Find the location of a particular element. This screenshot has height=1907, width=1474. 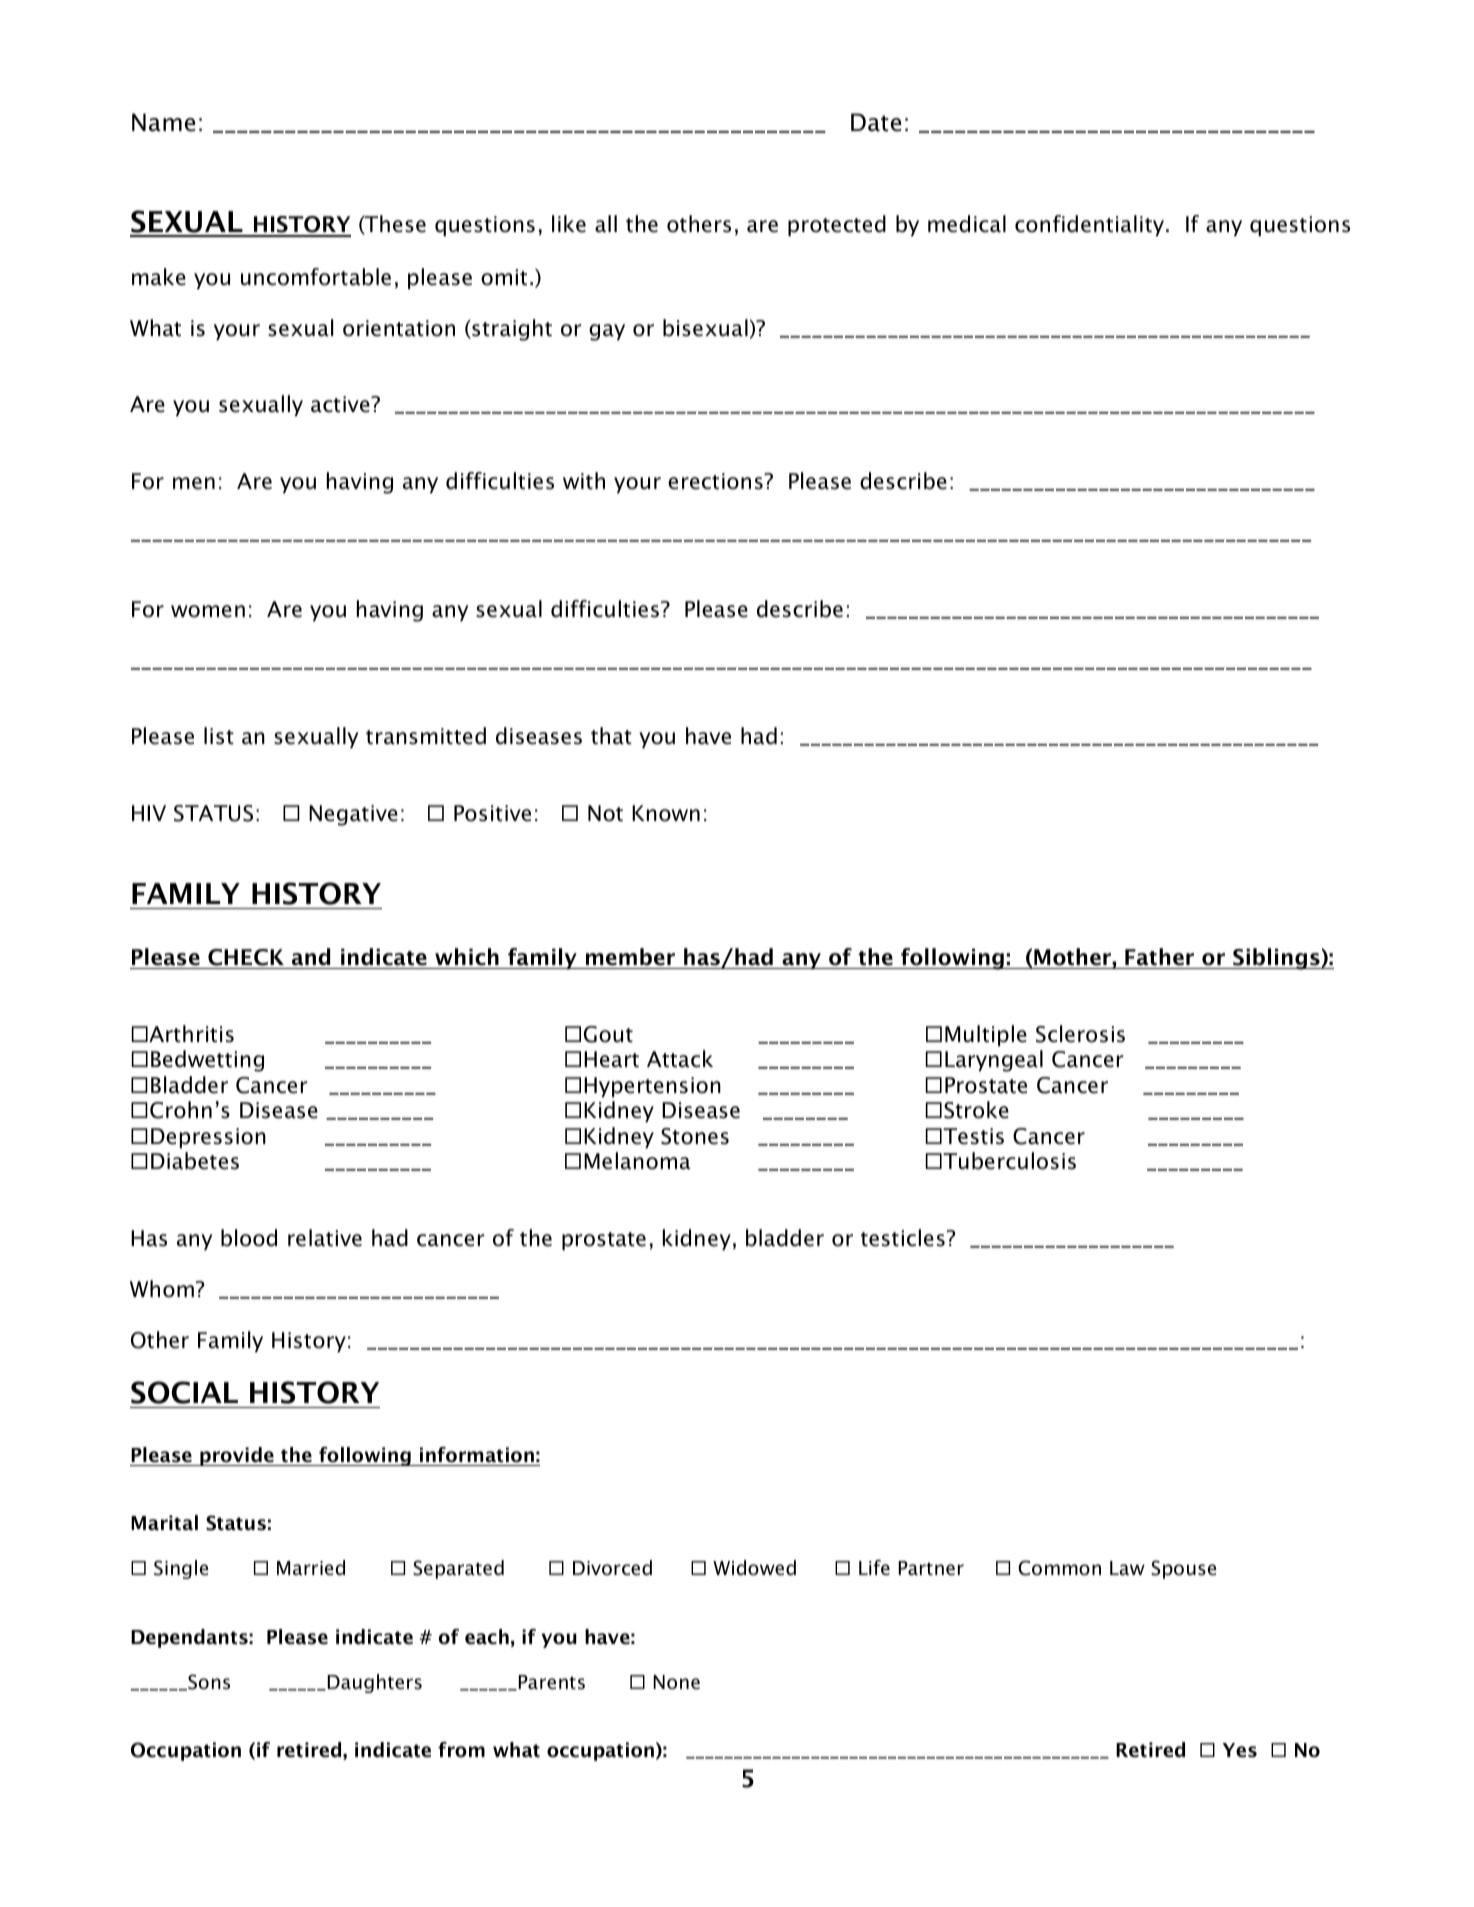

None is located at coordinates (676, 1682).
